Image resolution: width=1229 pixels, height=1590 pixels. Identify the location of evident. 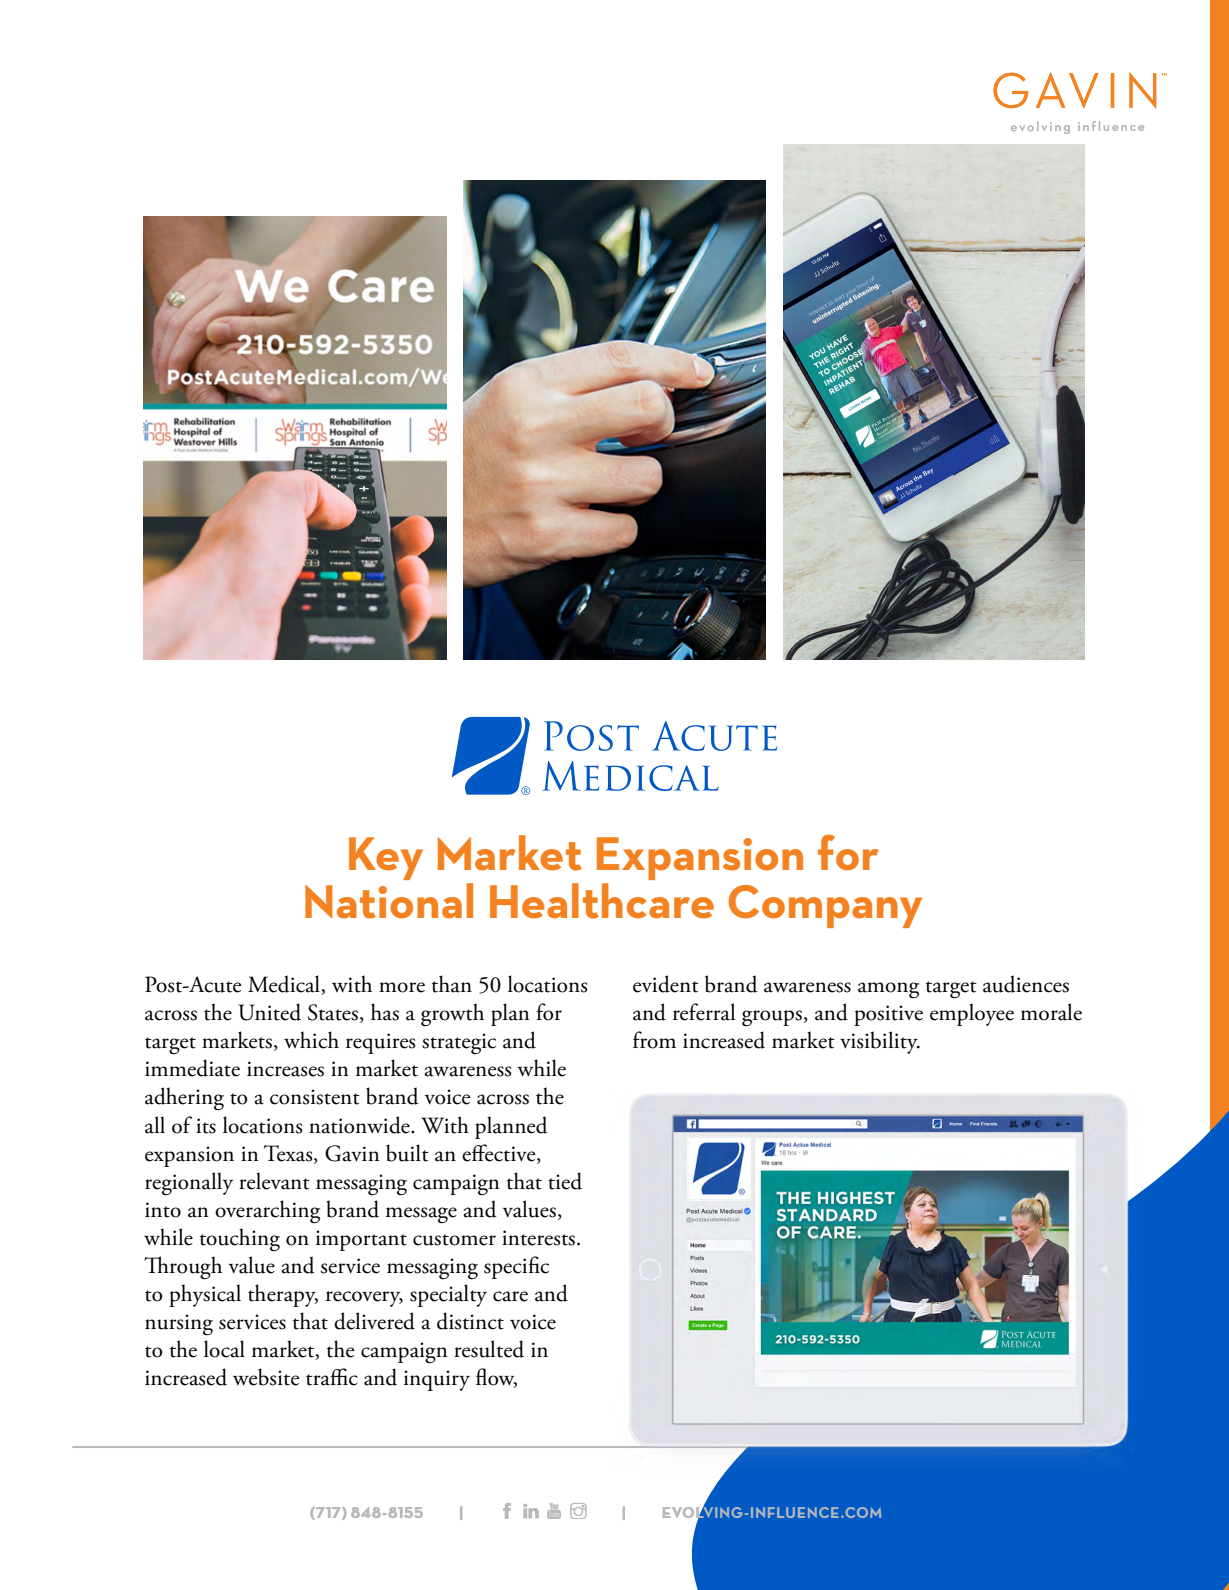
(666, 984).
